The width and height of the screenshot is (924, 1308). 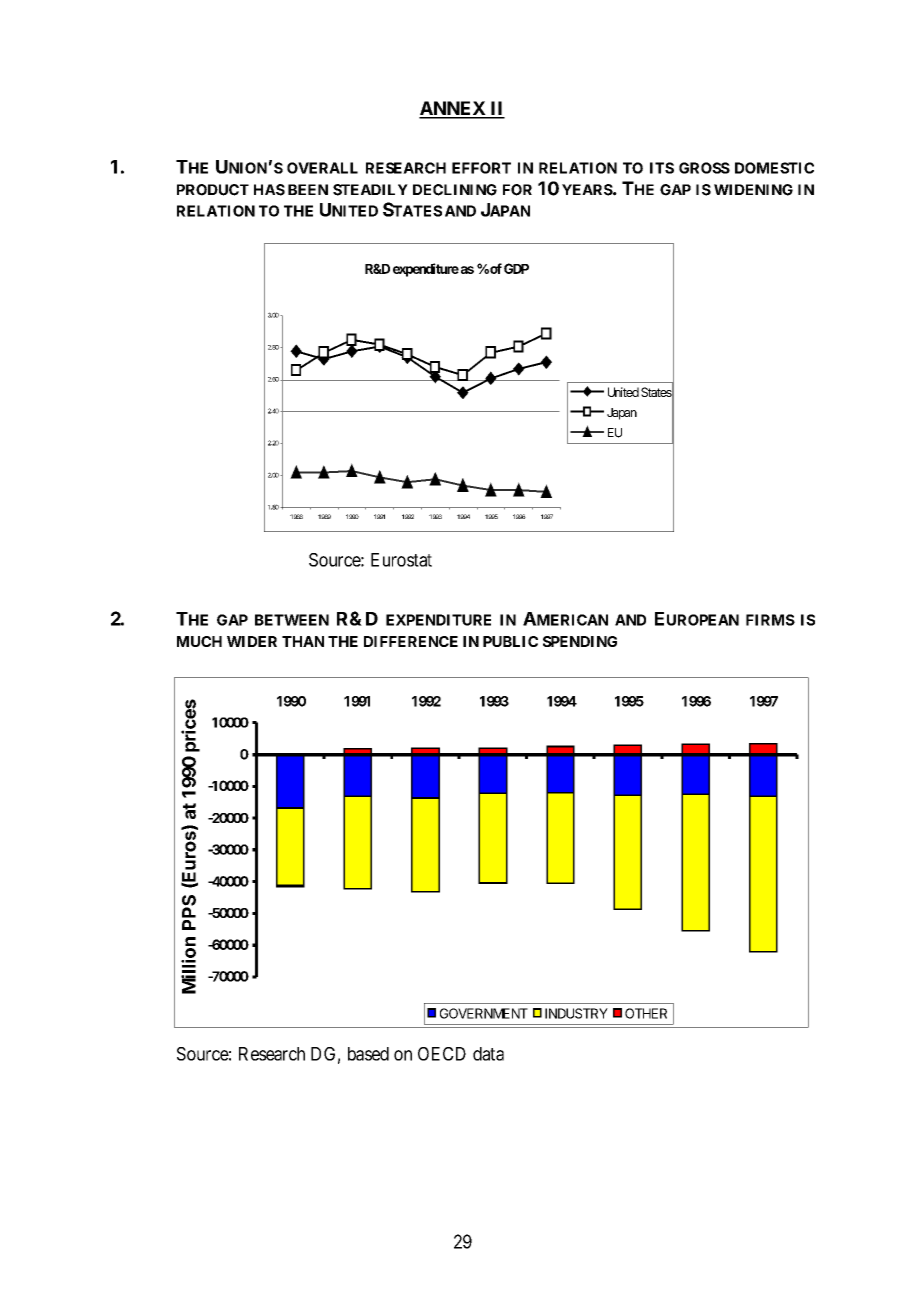 I want to click on WIDER, so click(x=252, y=641).
